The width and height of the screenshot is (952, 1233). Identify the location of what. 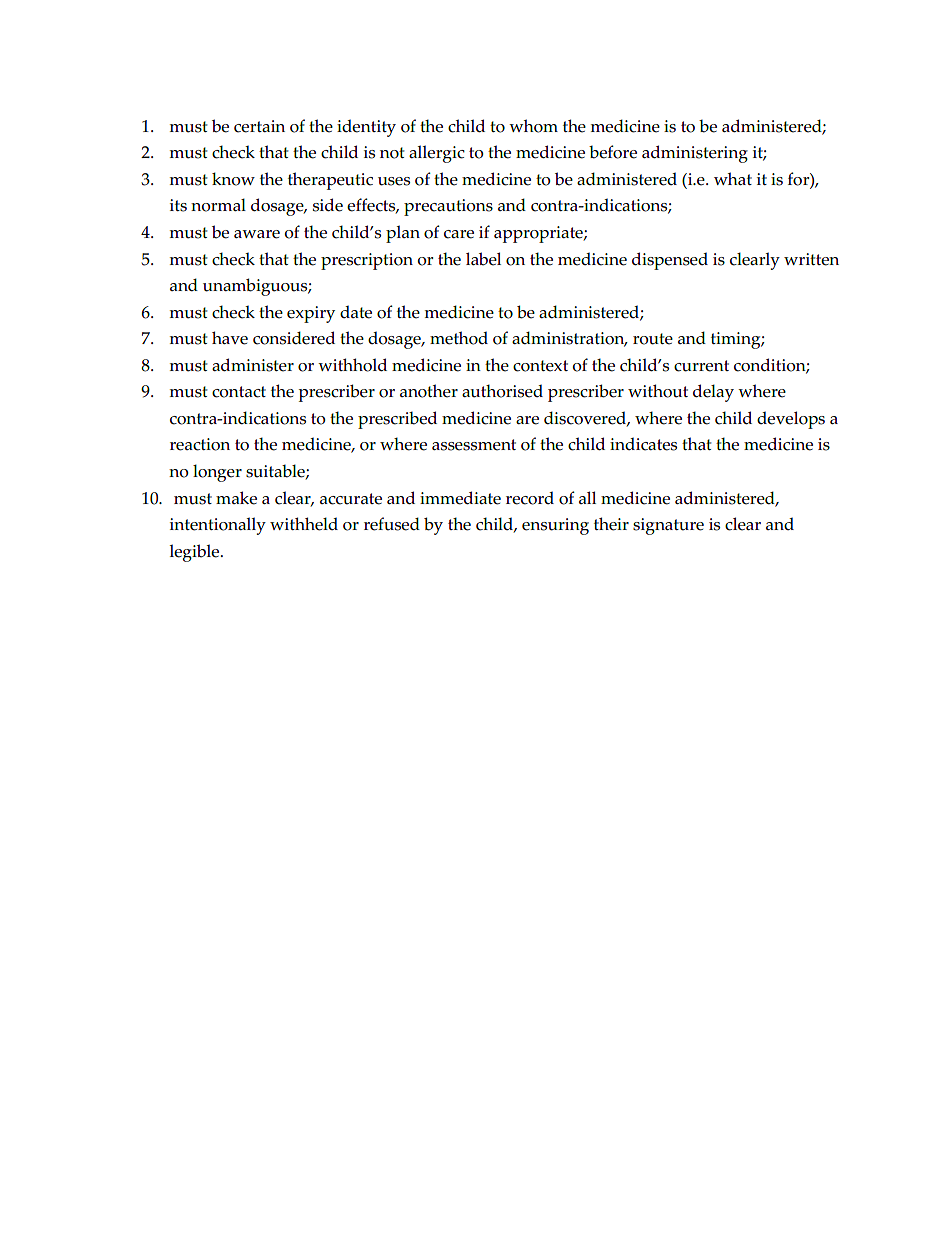
(733, 178).
